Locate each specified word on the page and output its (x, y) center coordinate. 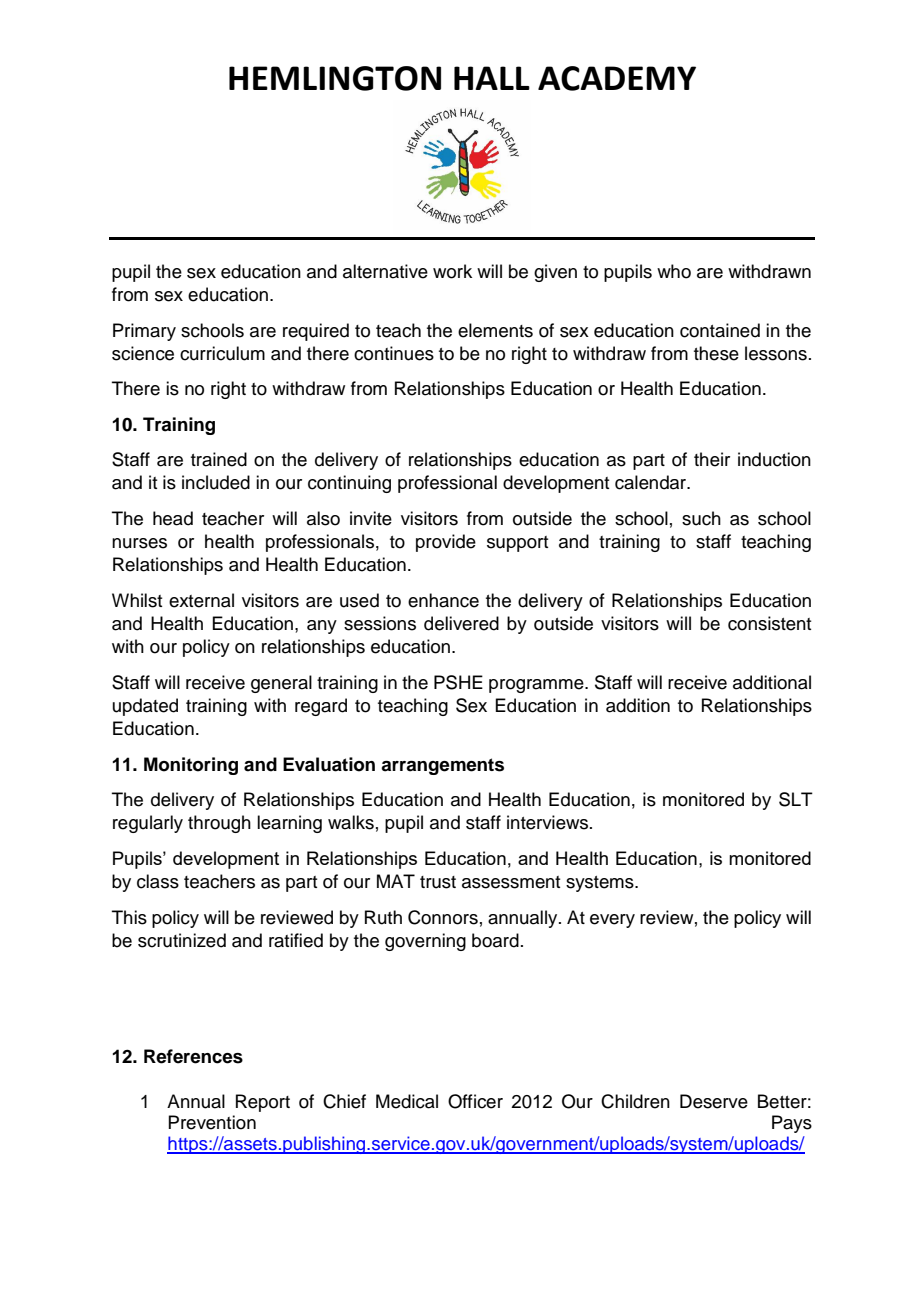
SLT (796, 799)
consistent (769, 623)
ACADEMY (617, 78)
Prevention (212, 1122)
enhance (443, 600)
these (716, 353)
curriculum (222, 353)
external (201, 600)
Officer (475, 1101)
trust (438, 882)
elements (495, 330)
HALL (492, 78)
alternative (385, 271)
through (219, 824)
